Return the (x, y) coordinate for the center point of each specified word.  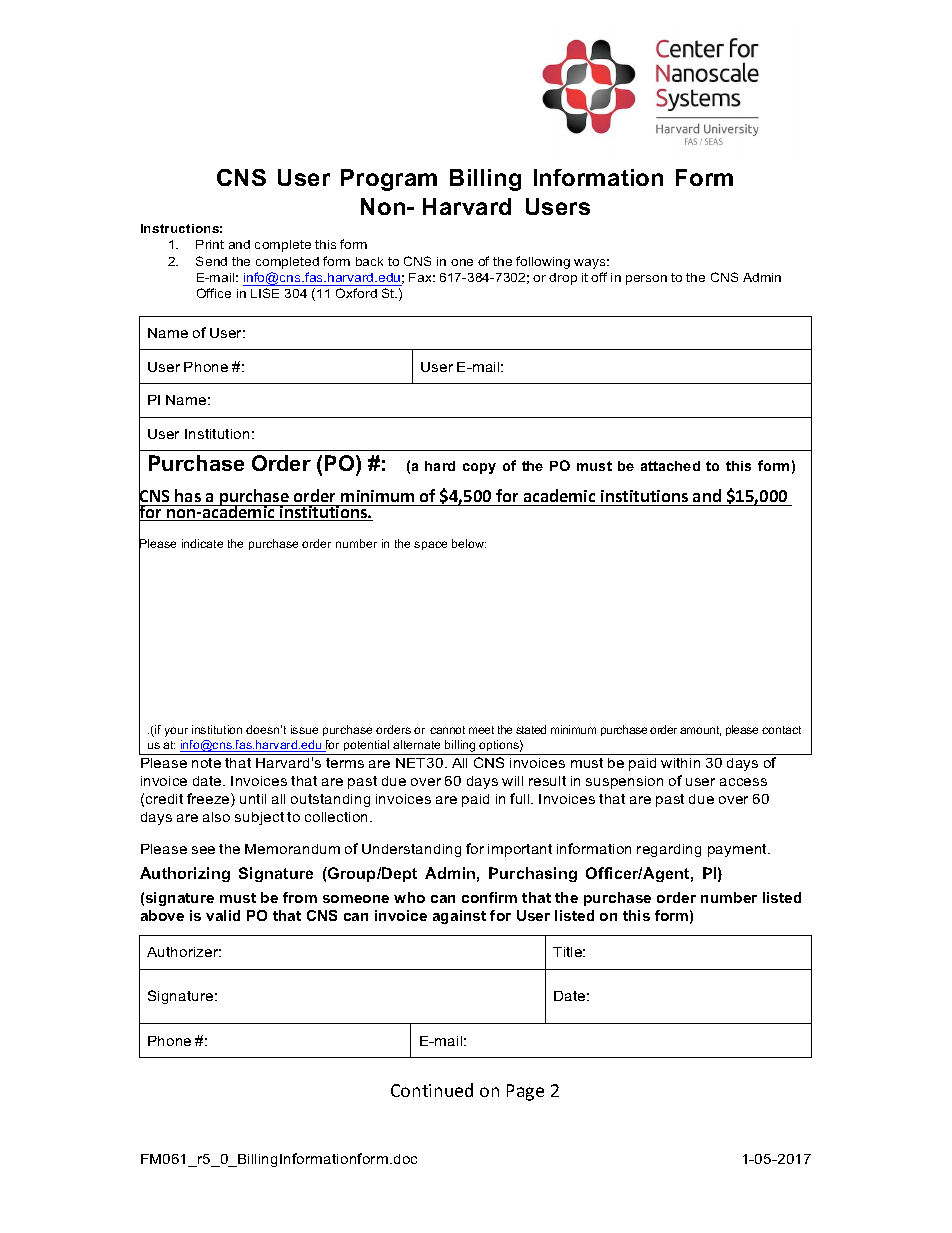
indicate (202, 543)
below (469, 543)
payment (739, 850)
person (646, 280)
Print (210, 244)
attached (670, 466)
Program (389, 180)
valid (223, 915)
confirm (489, 897)
